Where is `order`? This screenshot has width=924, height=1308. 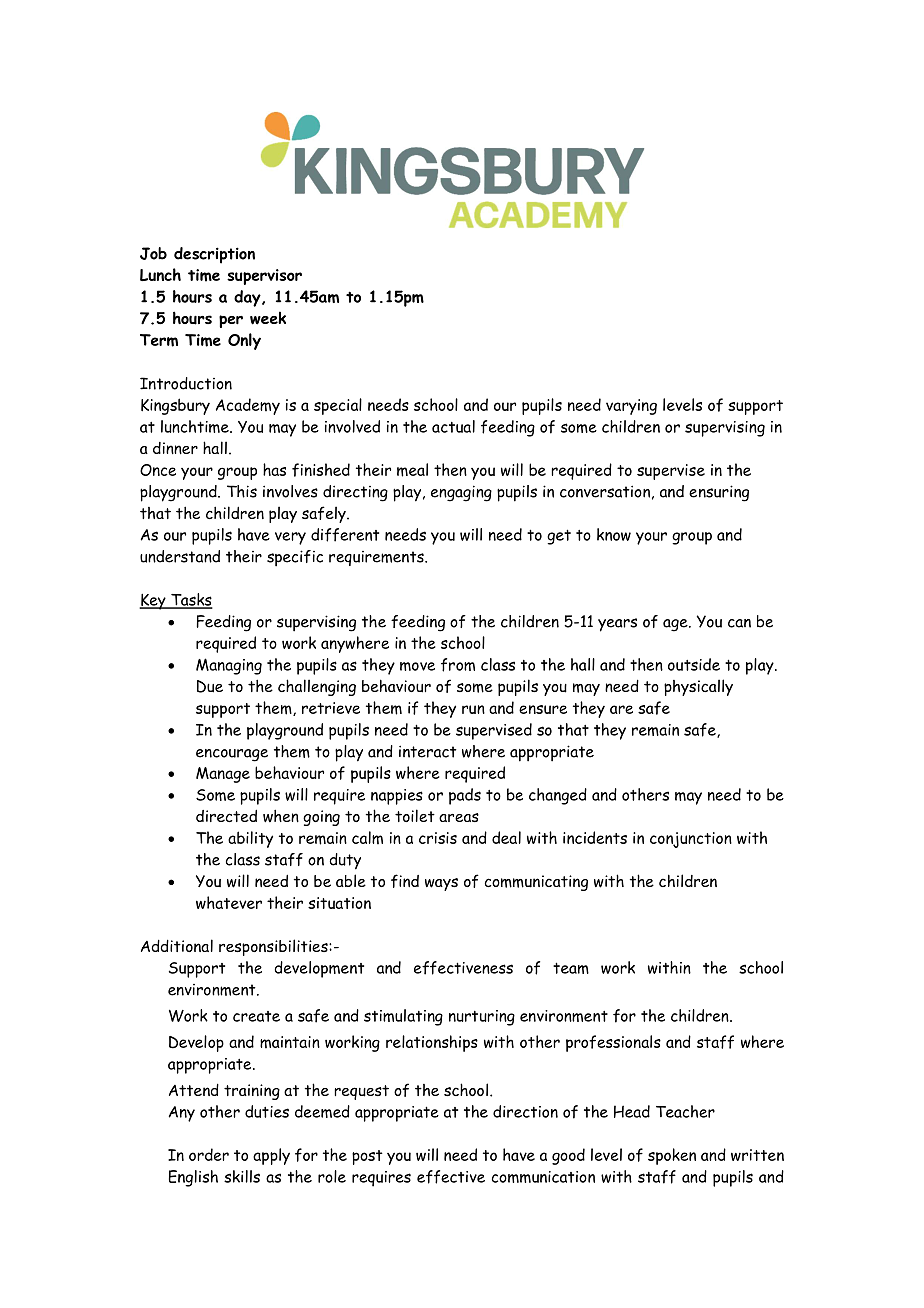
order is located at coordinates (209, 1154).
